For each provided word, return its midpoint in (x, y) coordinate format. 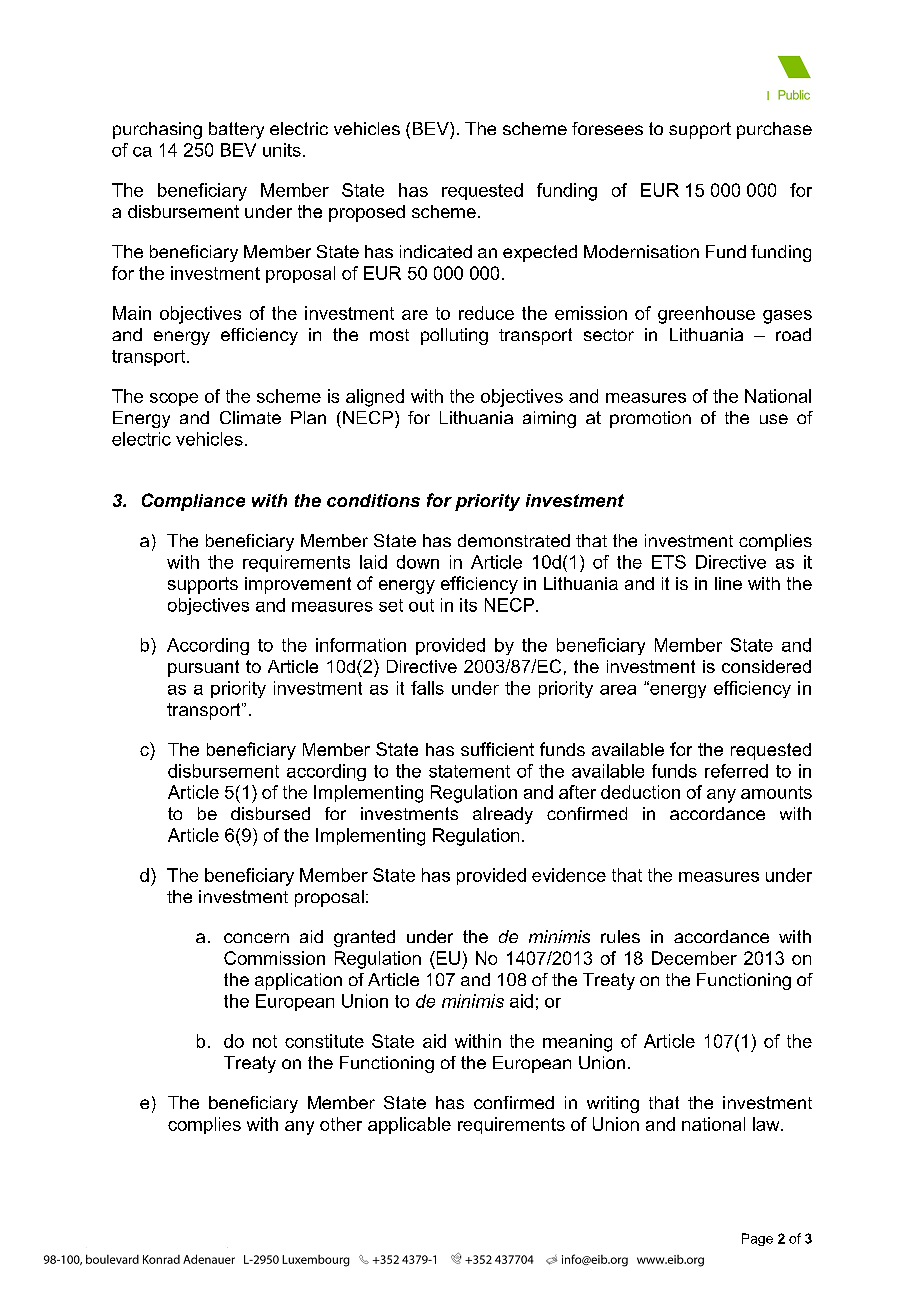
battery (236, 130)
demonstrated (514, 540)
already (503, 815)
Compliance (193, 502)
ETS (669, 562)
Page (757, 1239)
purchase (774, 130)
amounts (776, 792)
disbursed (270, 813)
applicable (409, 1125)
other (341, 1124)
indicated (436, 251)
